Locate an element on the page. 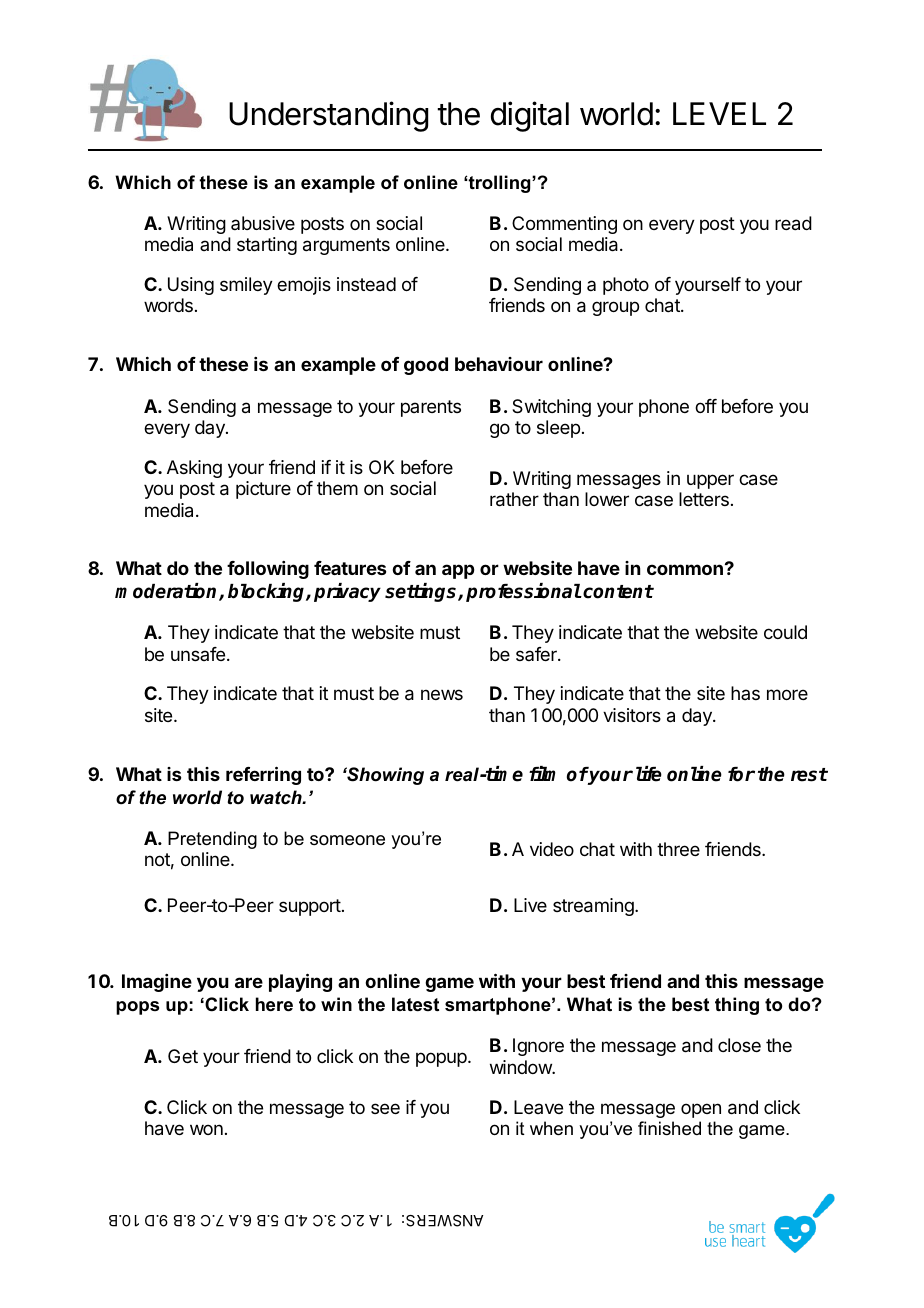 The width and height of the image is (924, 1308). video is located at coordinates (552, 849).
